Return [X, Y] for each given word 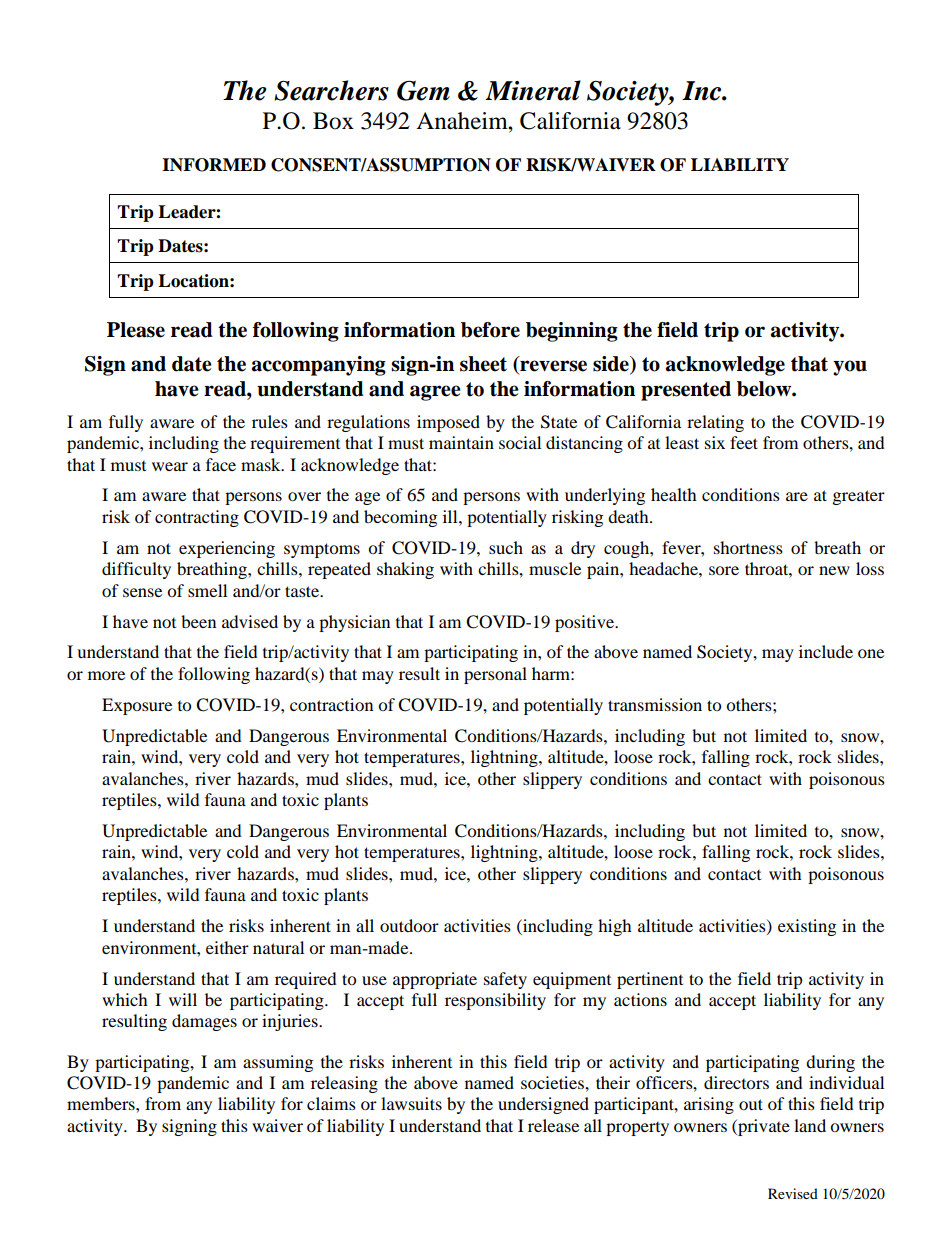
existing [807, 927]
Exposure [137, 706]
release [553, 1125]
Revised [793, 1193]
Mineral [533, 90]
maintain [461, 442]
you [850, 368]
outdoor [409, 925]
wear [170, 466]
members [102, 1103]
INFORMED [214, 165]
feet [744, 442]
